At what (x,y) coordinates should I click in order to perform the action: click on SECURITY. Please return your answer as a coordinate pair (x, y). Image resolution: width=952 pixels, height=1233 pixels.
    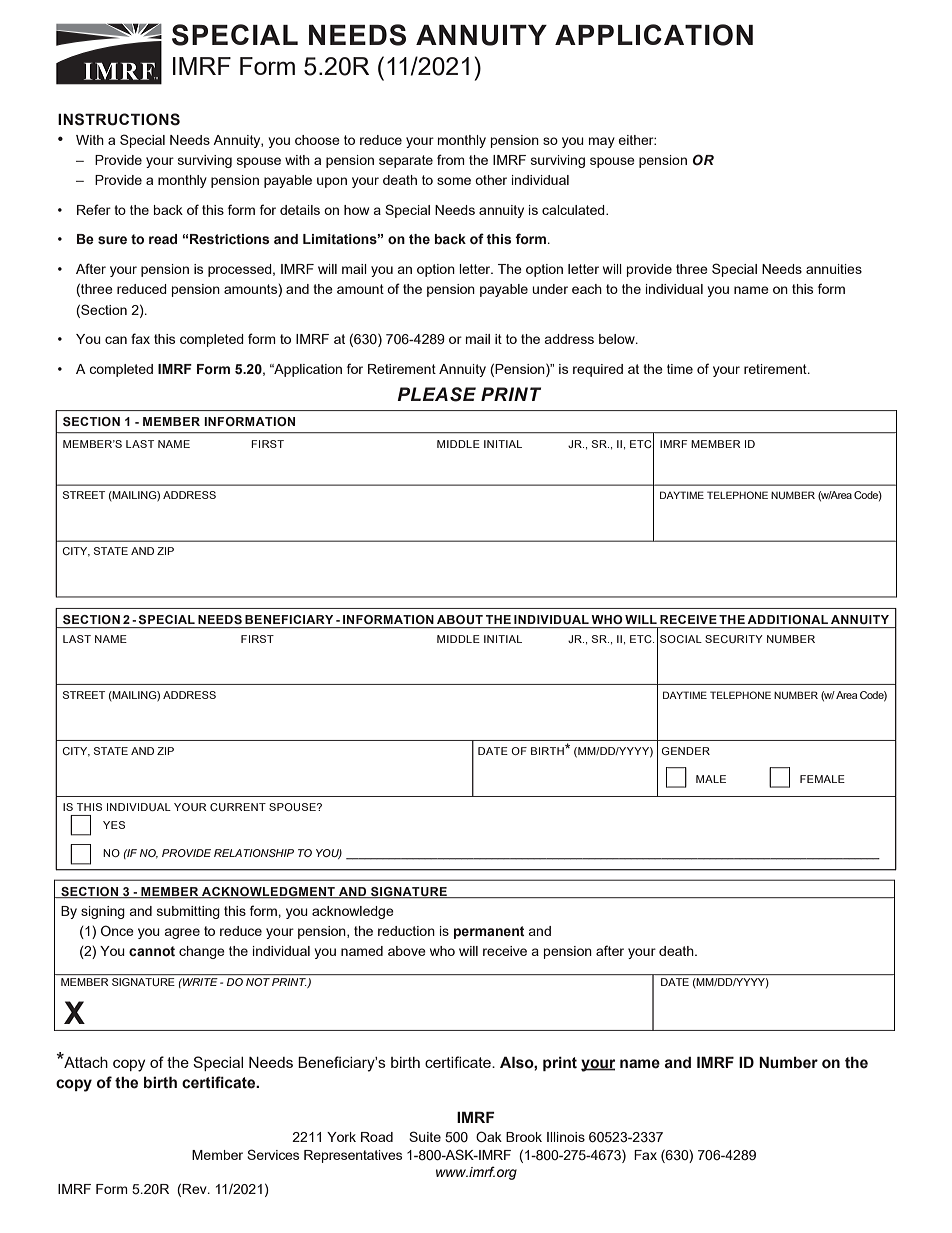
    Looking at the image, I should click on (734, 639).
